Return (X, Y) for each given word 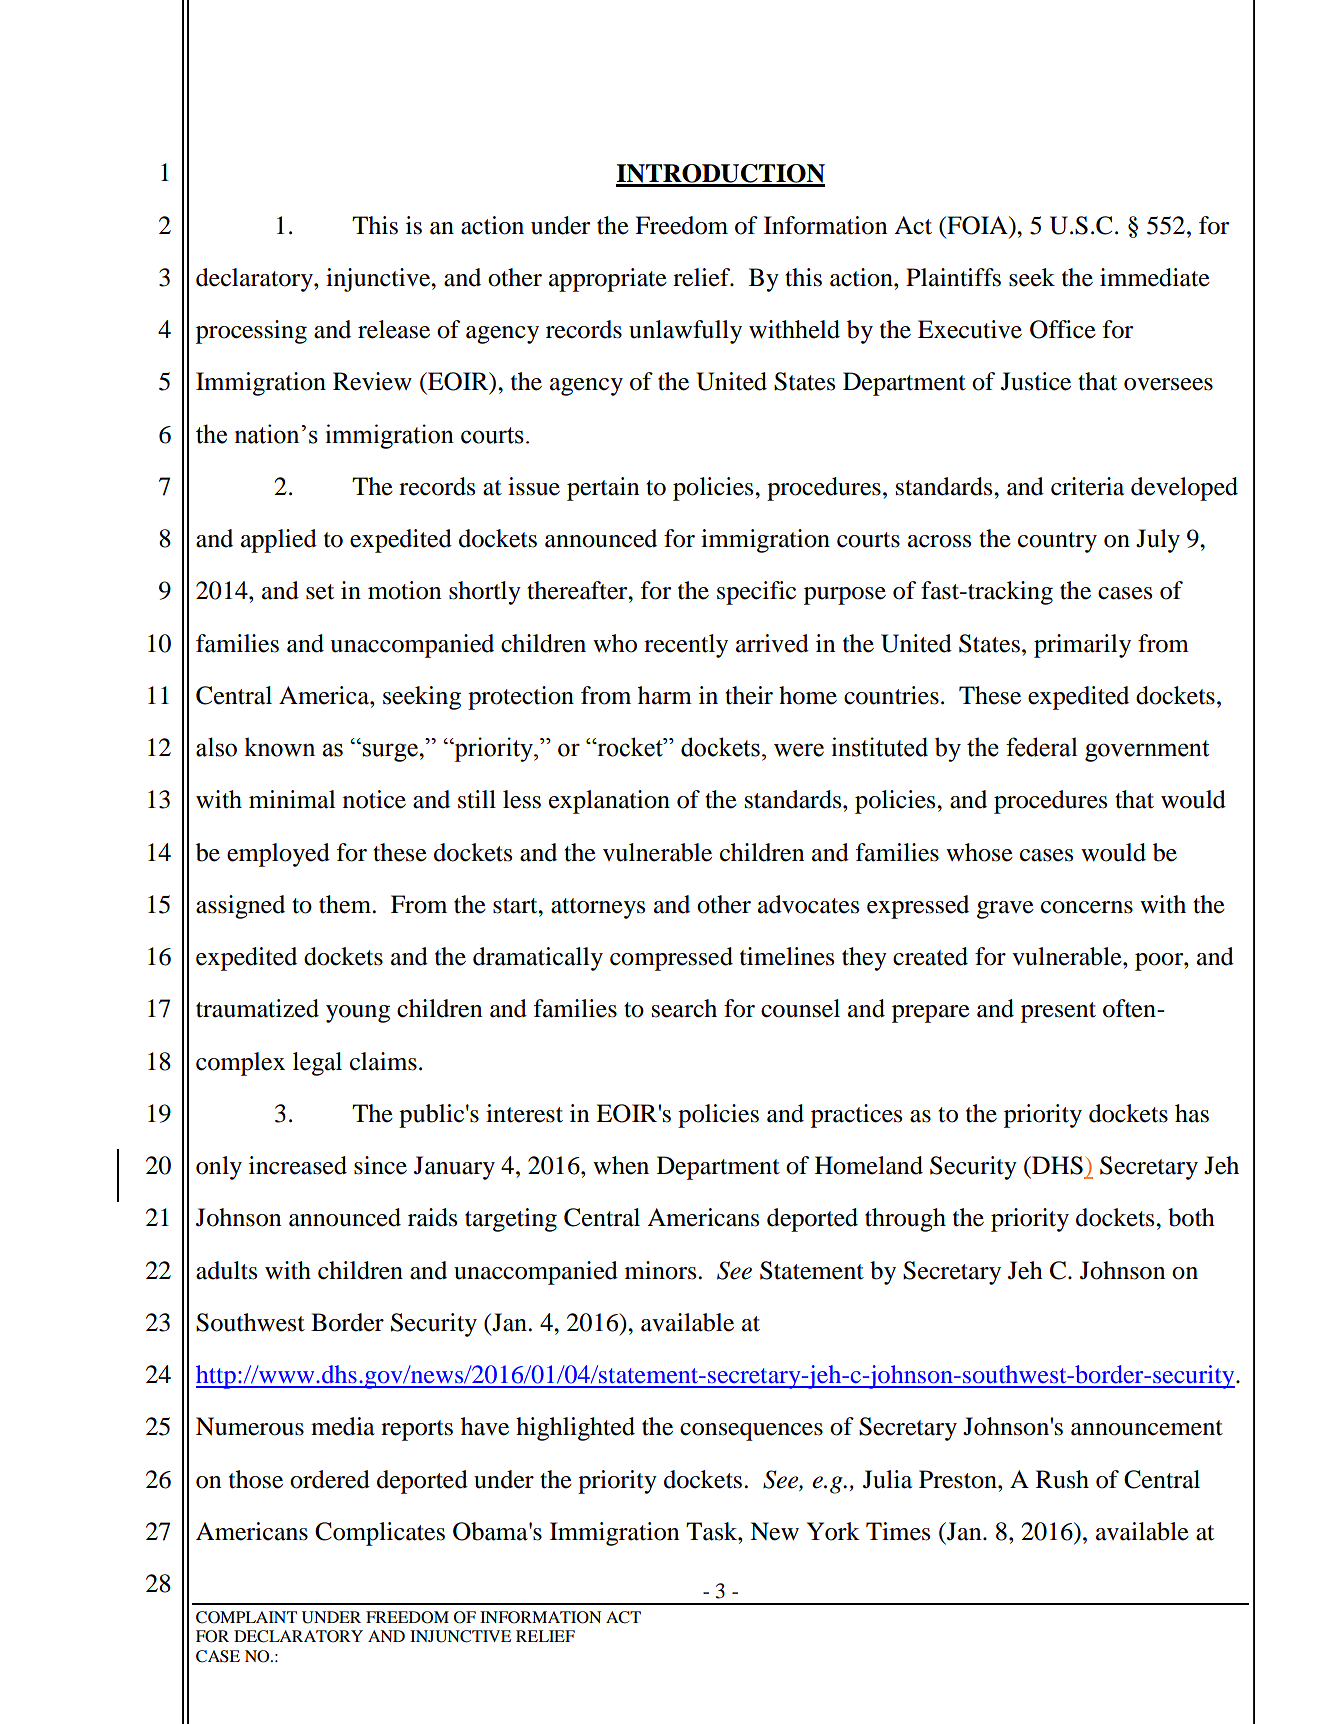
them (346, 904)
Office (1063, 329)
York (833, 1531)
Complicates (380, 1534)
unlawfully (685, 332)
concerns (1087, 907)
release (394, 329)
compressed (671, 959)
